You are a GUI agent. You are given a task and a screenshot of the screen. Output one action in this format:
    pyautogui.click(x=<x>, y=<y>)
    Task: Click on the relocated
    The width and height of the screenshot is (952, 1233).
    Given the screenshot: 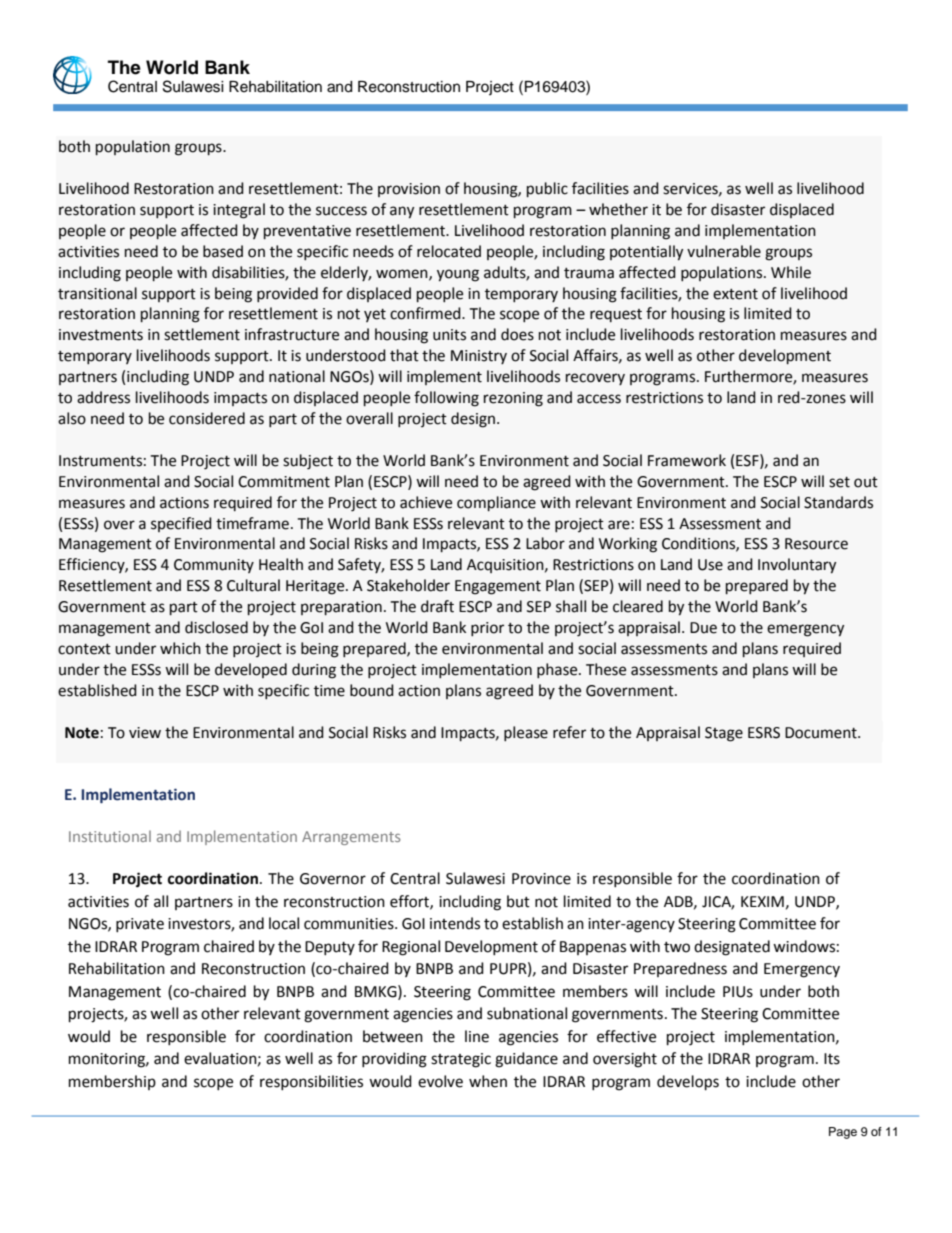 What is the action you would take?
    pyautogui.click(x=449, y=251)
